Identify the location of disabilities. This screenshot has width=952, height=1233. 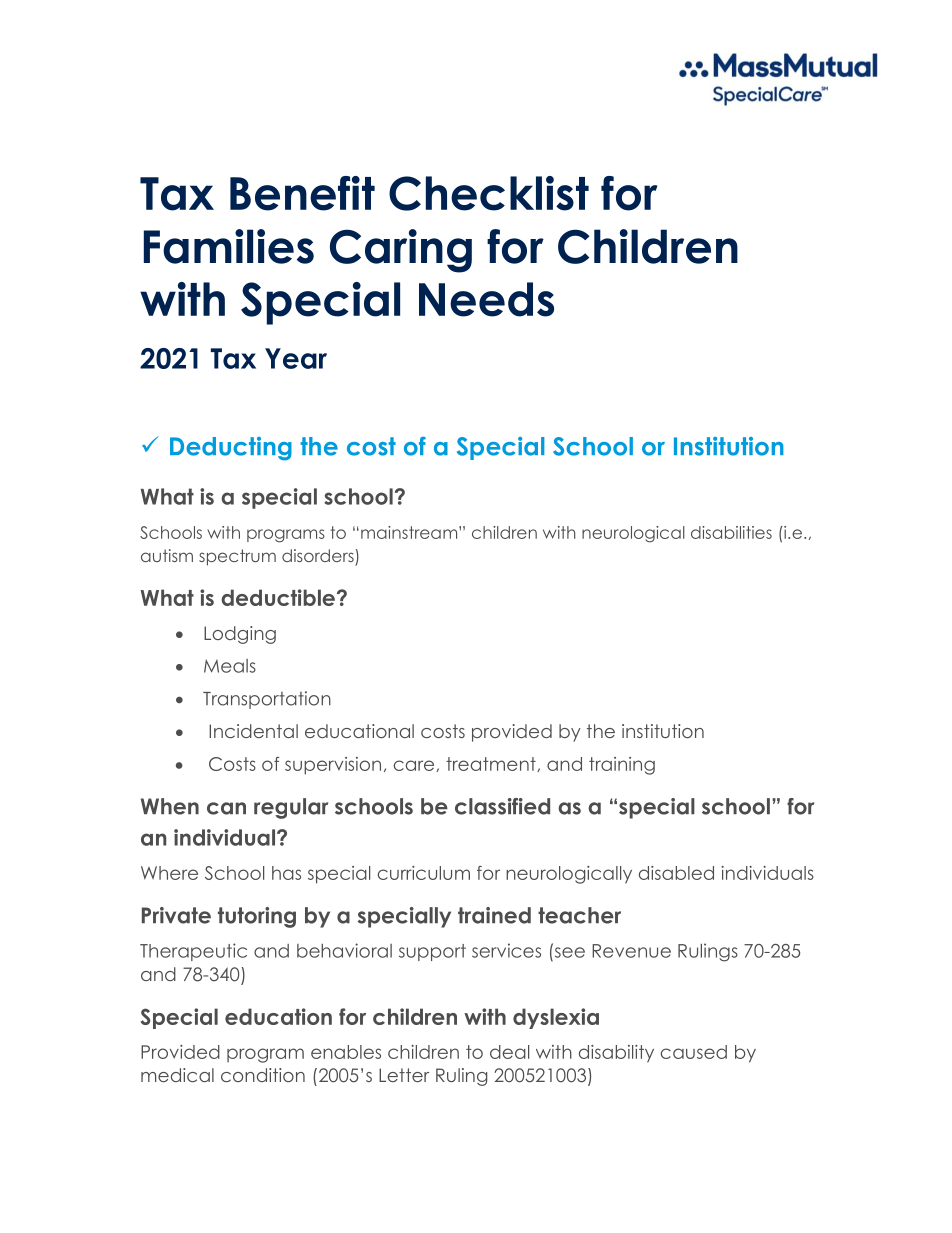
(731, 532).
